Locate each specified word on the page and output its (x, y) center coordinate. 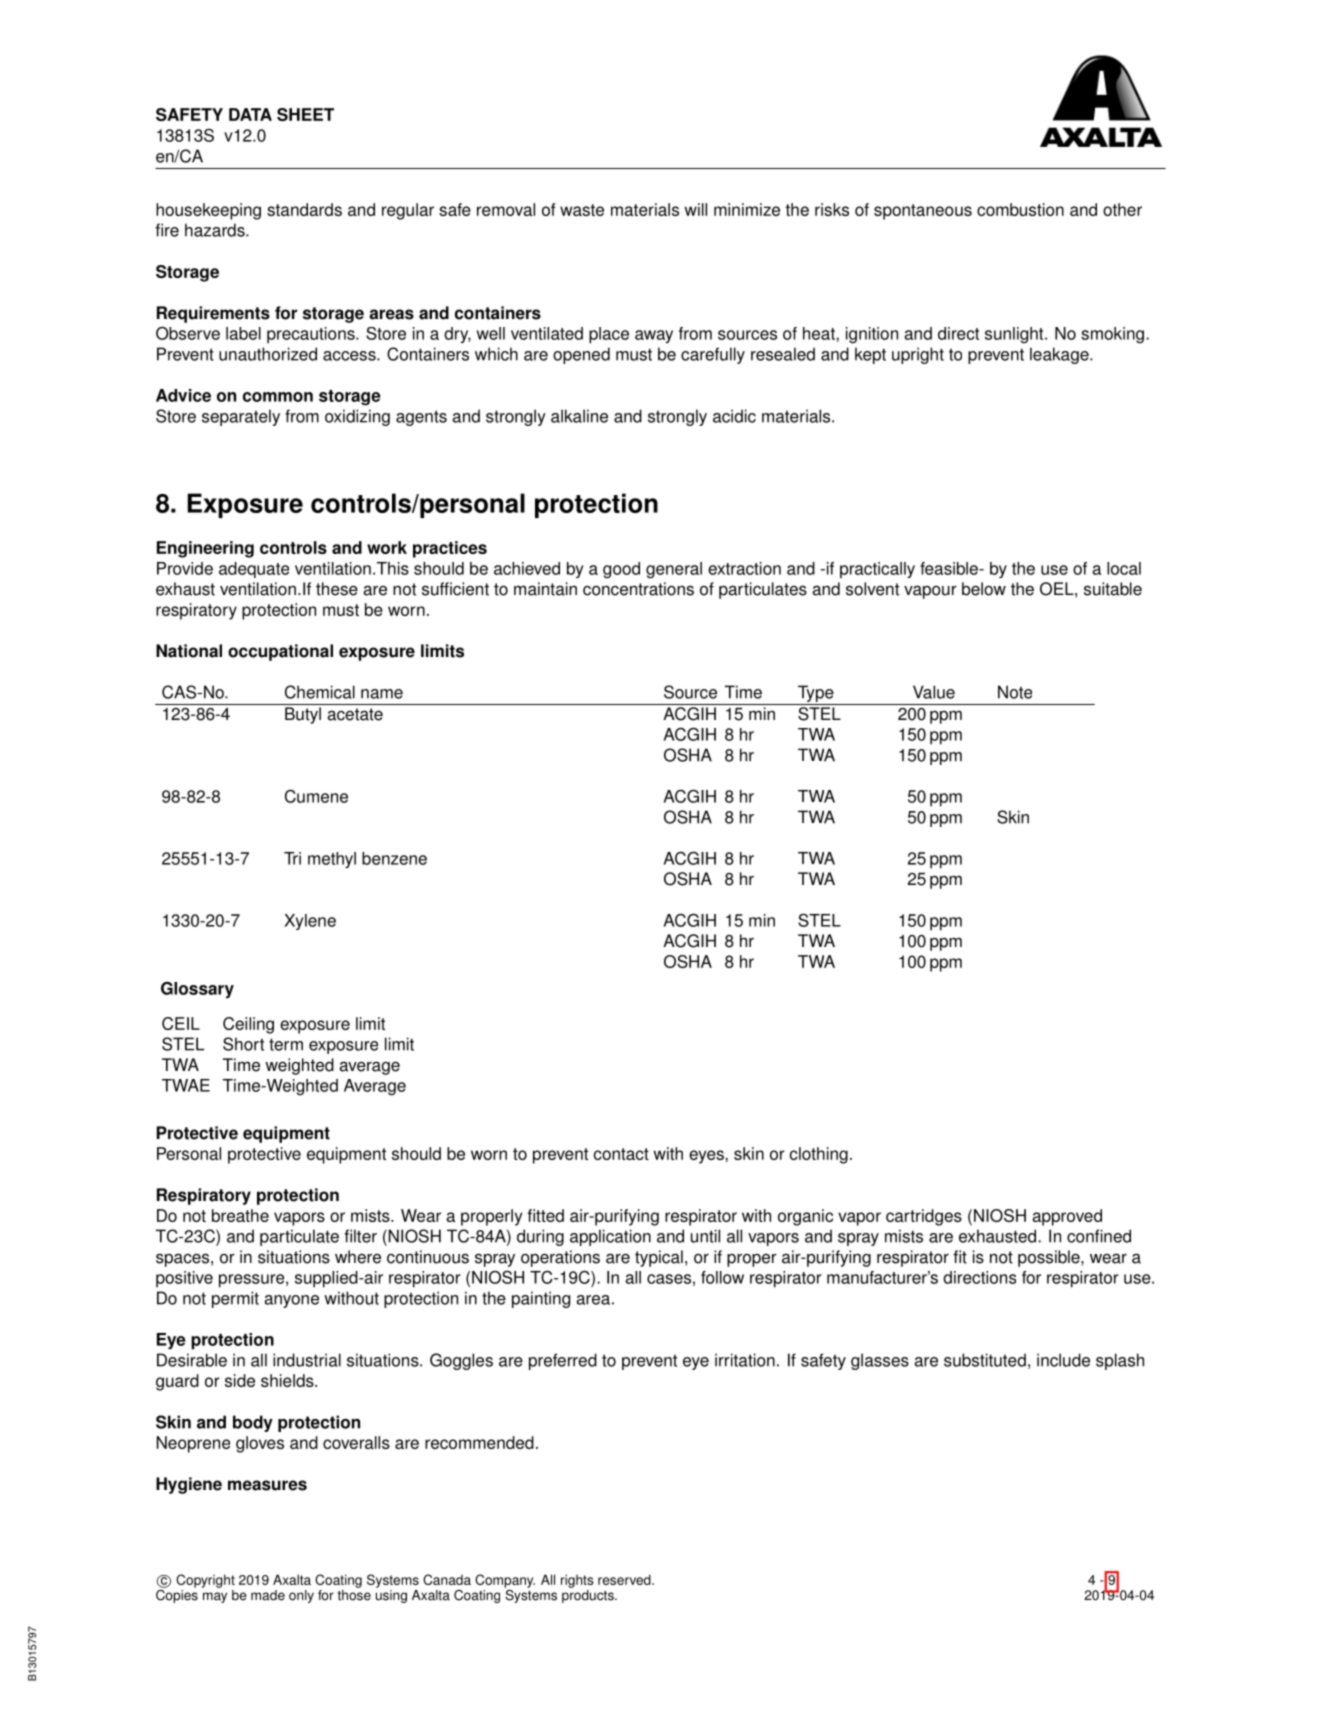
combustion (1020, 209)
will (696, 209)
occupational (280, 652)
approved (1067, 1217)
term (286, 1044)
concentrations (638, 589)
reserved (625, 1579)
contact (621, 1154)
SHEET (305, 114)
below (984, 589)
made (268, 1595)
